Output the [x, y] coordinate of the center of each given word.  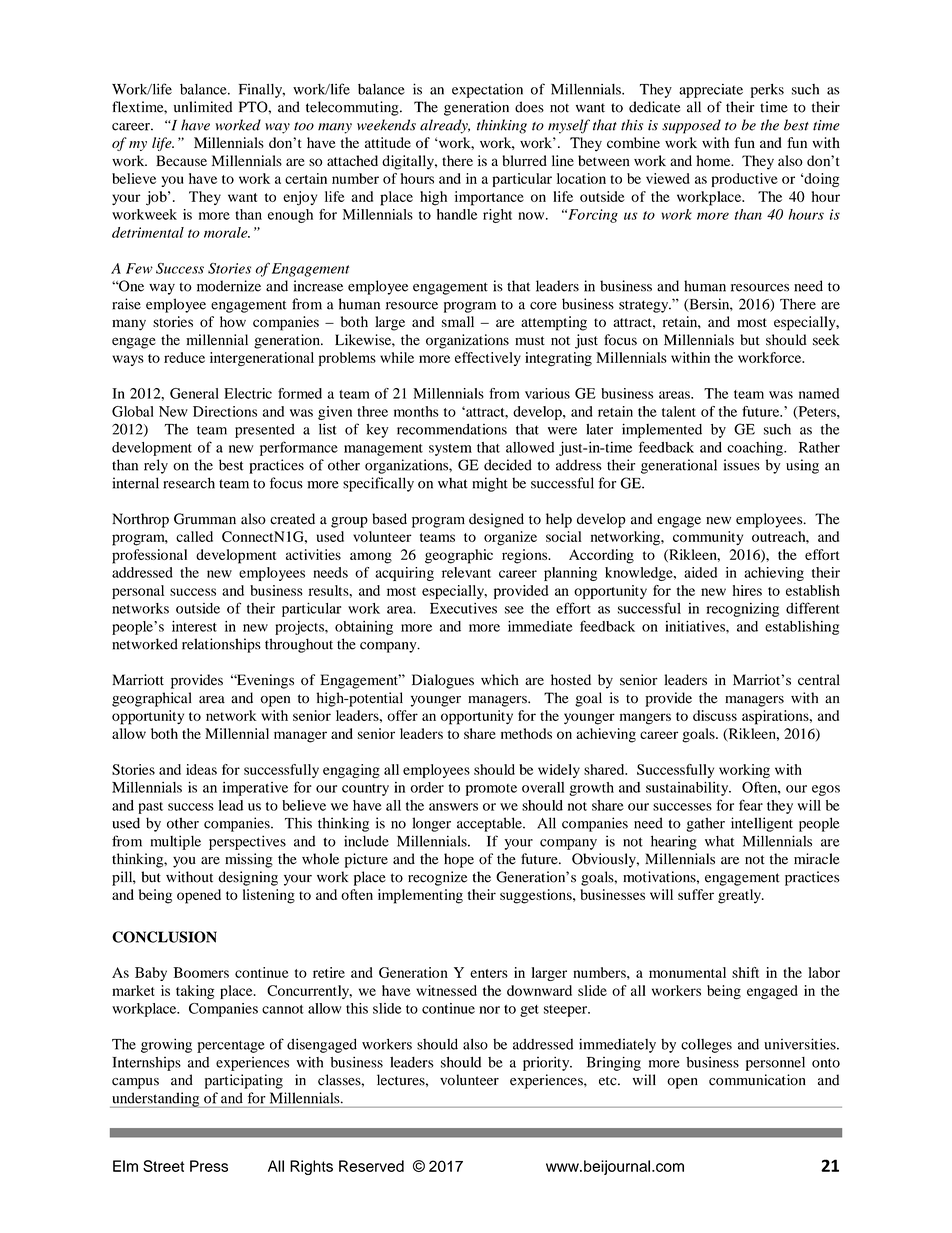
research [189, 483]
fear [751, 805]
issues [742, 465]
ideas [201, 769]
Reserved [371, 1166]
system [450, 450]
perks [767, 90]
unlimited [203, 107]
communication [757, 1080]
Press [209, 1166]
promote [491, 790]
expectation [487, 91]
